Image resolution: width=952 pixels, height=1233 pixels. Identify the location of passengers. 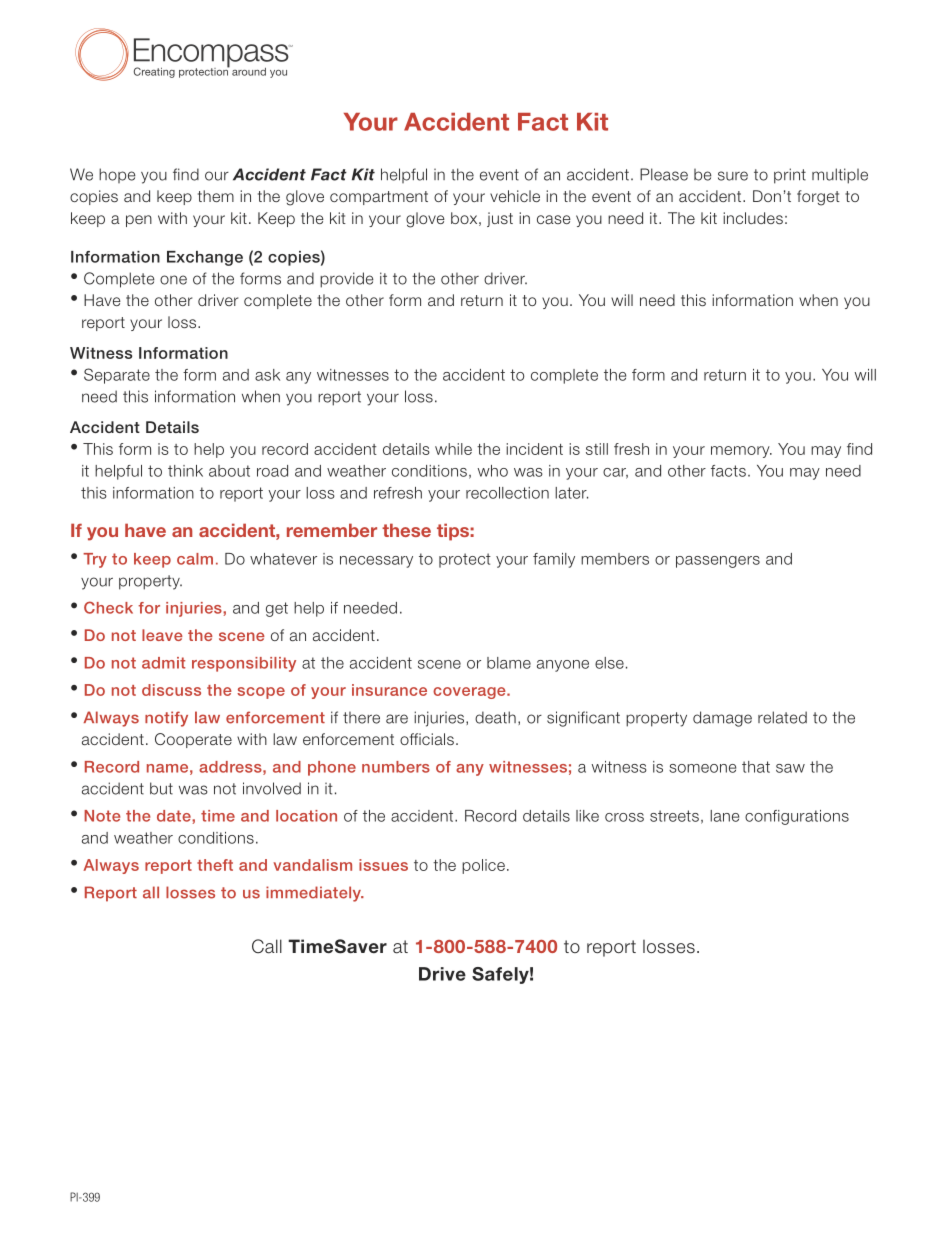
(718, 562).
